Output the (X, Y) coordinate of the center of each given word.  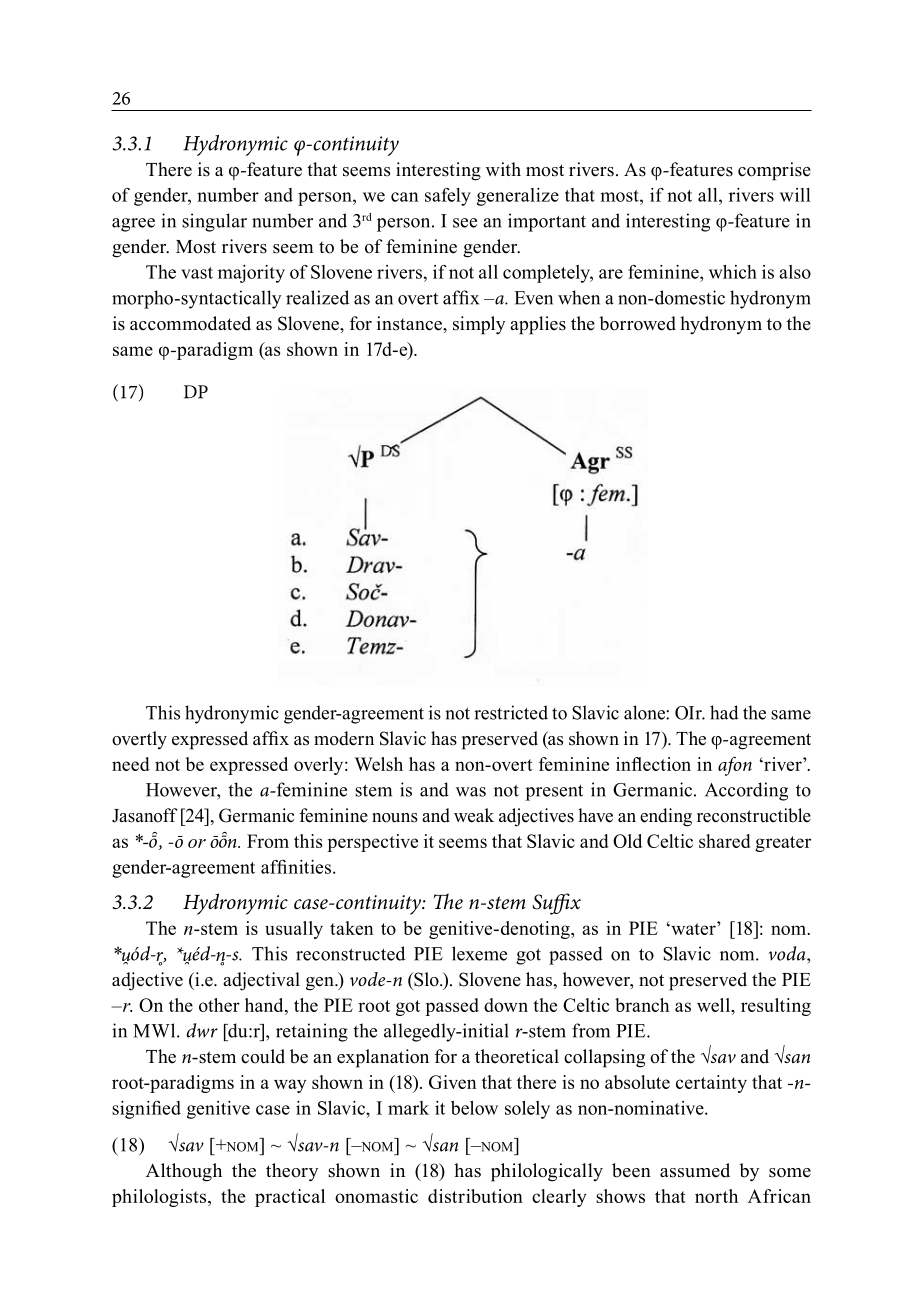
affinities (296, 867)
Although (184, 1172)
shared (725, 841)
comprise (774, 171)
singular (214, 222)
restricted (511, 712)
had (724, 712)
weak (474, 815)
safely (448, 197)
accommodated (190, 323)
